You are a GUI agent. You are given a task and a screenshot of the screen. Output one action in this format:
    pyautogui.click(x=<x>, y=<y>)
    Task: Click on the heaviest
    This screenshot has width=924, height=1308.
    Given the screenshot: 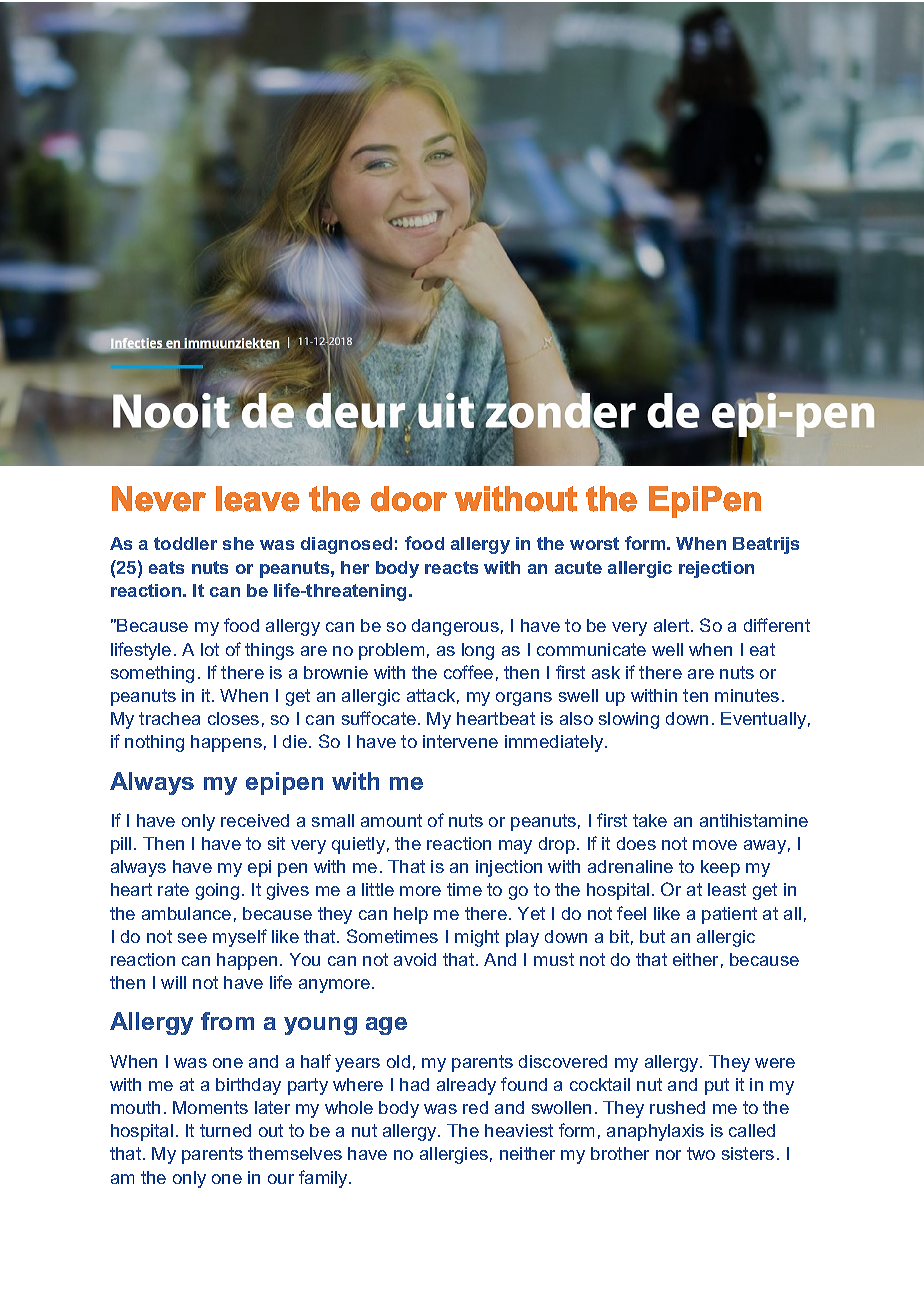 What is the action you would take?
    pyautogui.click(x=519, y=1130)
